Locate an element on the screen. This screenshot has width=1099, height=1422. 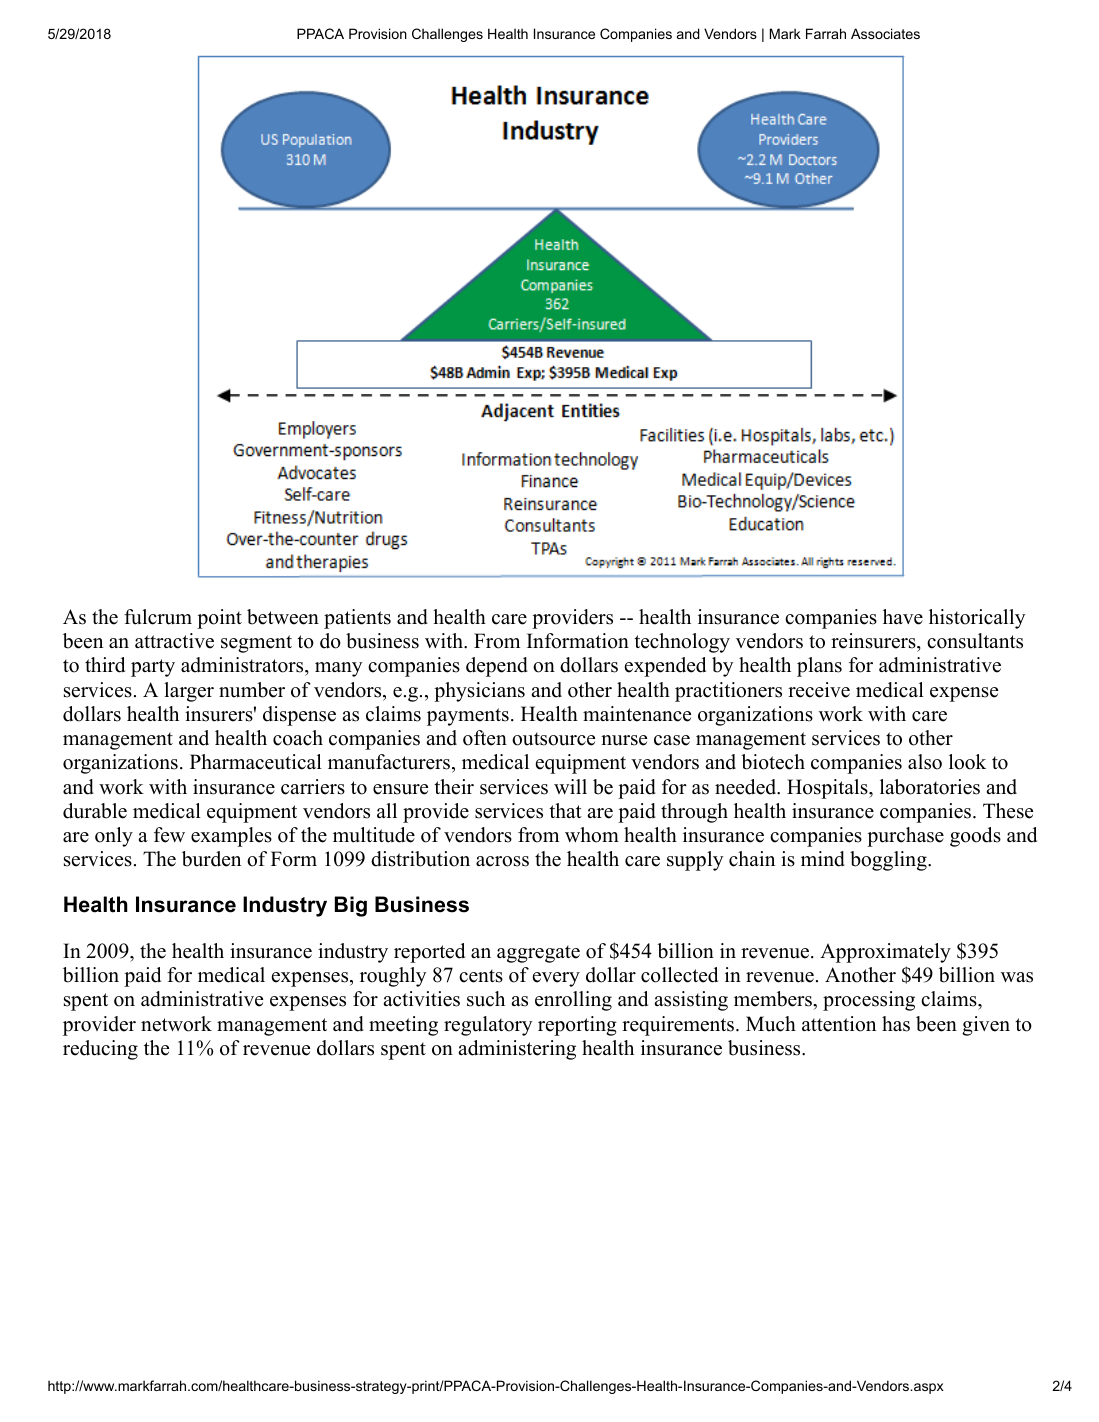
will is located at coordinates (570, 786).
